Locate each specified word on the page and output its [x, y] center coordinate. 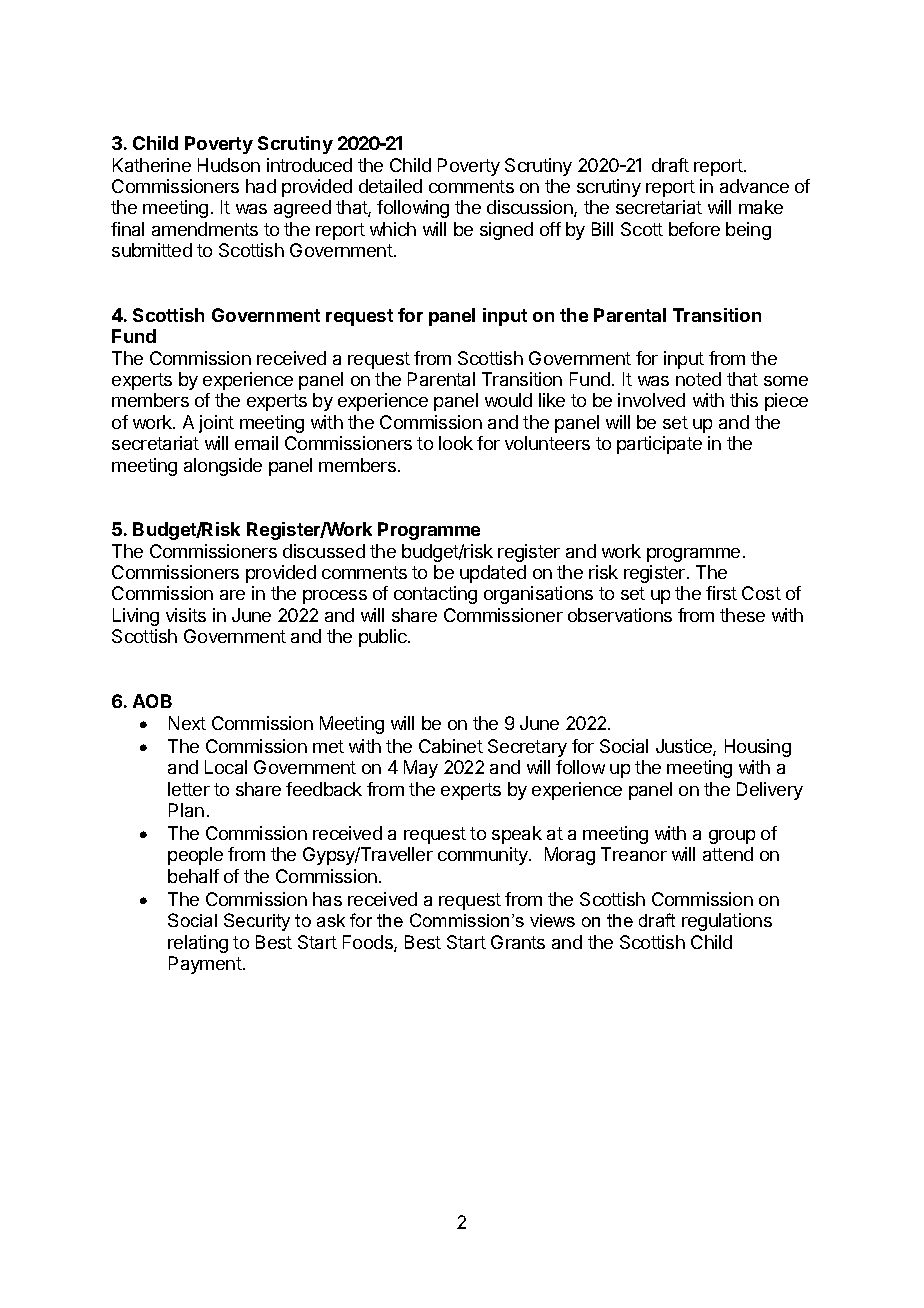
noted [698, 379]
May [421, 769]
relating [198, 944]
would [508, 400]
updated [493, 574]
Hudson [229, 165]
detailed [390, 186]
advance [754, 186]
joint [216, 424]
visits [186, 615]
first [721, 593]
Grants [518, 942]
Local [226, 767]
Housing [758, 748]
